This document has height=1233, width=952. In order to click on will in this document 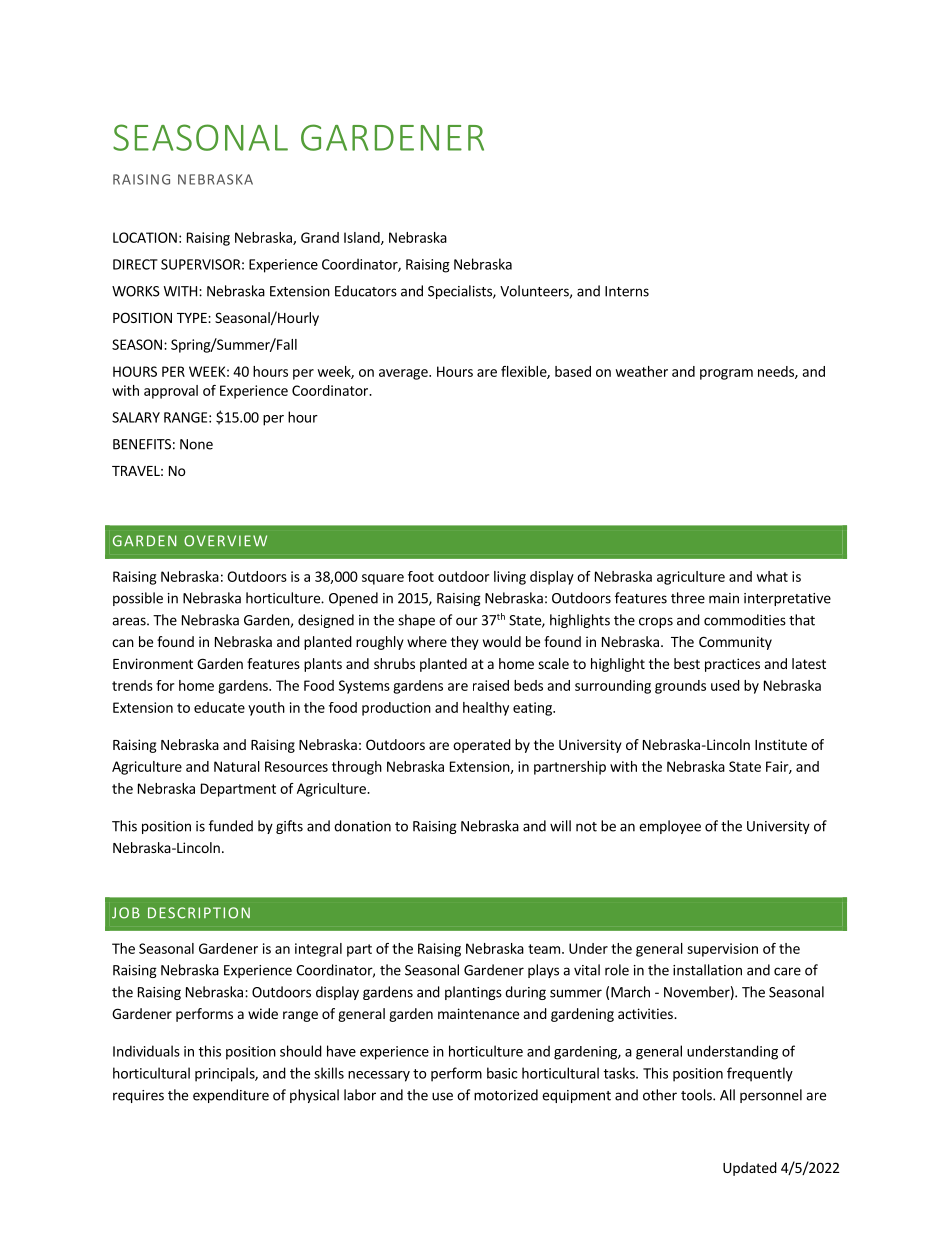, I will do `click(560, 826)`.
